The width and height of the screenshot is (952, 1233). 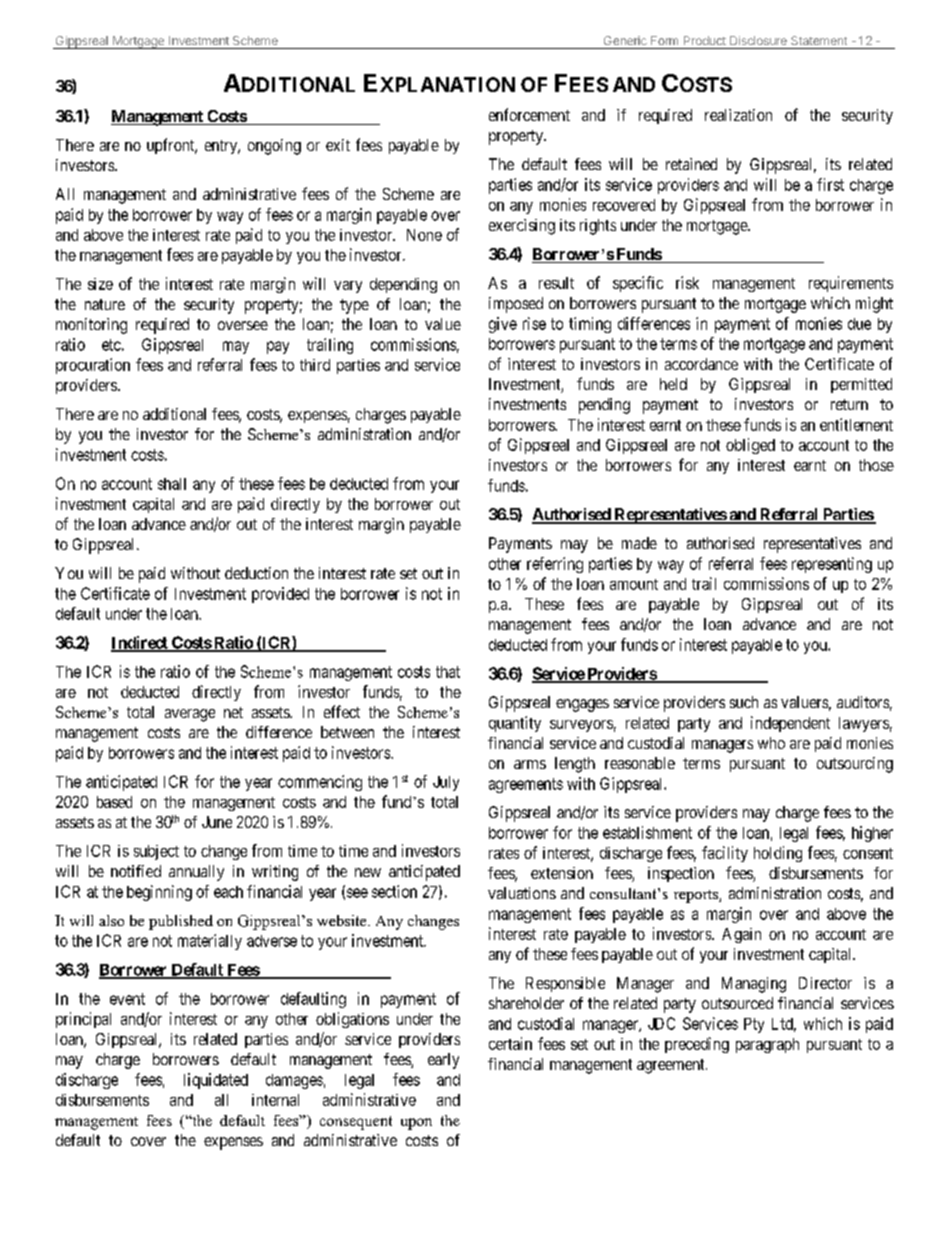 What do you see at coordinates (771, 743) in the screenshot?
I see `who` at bounding box center [771, 743].
